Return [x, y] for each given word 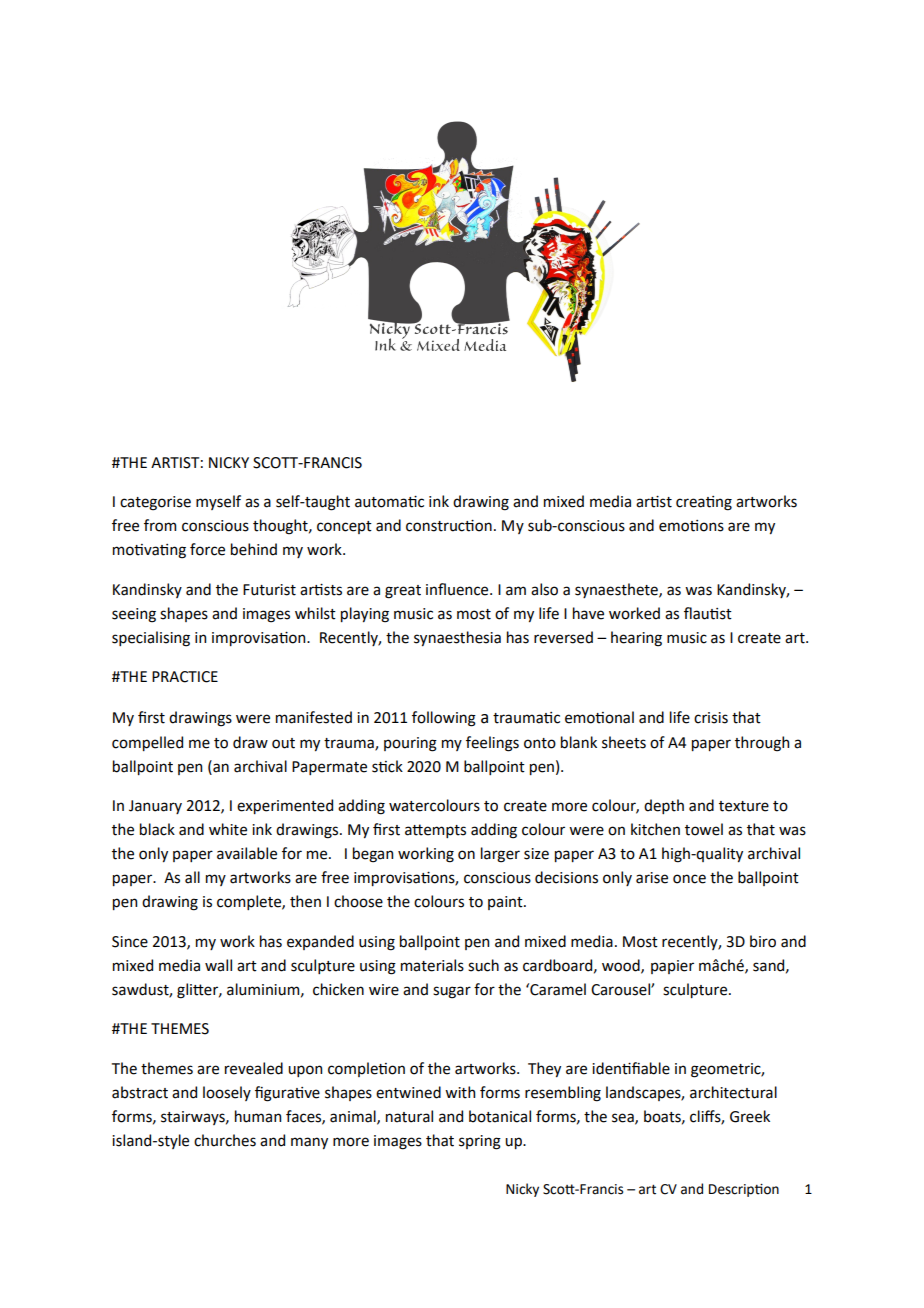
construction [449, 526]
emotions [691, 526]
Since [130, 942]
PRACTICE [185, 677]
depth [664, 806]
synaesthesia [457, 638]
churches [225, 1140]
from [160, 525]
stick [387, 766]
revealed [254, 1068]
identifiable [631, 1068]
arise [652, 878]
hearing [636, 639]
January [155, 807]
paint [506, 903]
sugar [452, 992]
